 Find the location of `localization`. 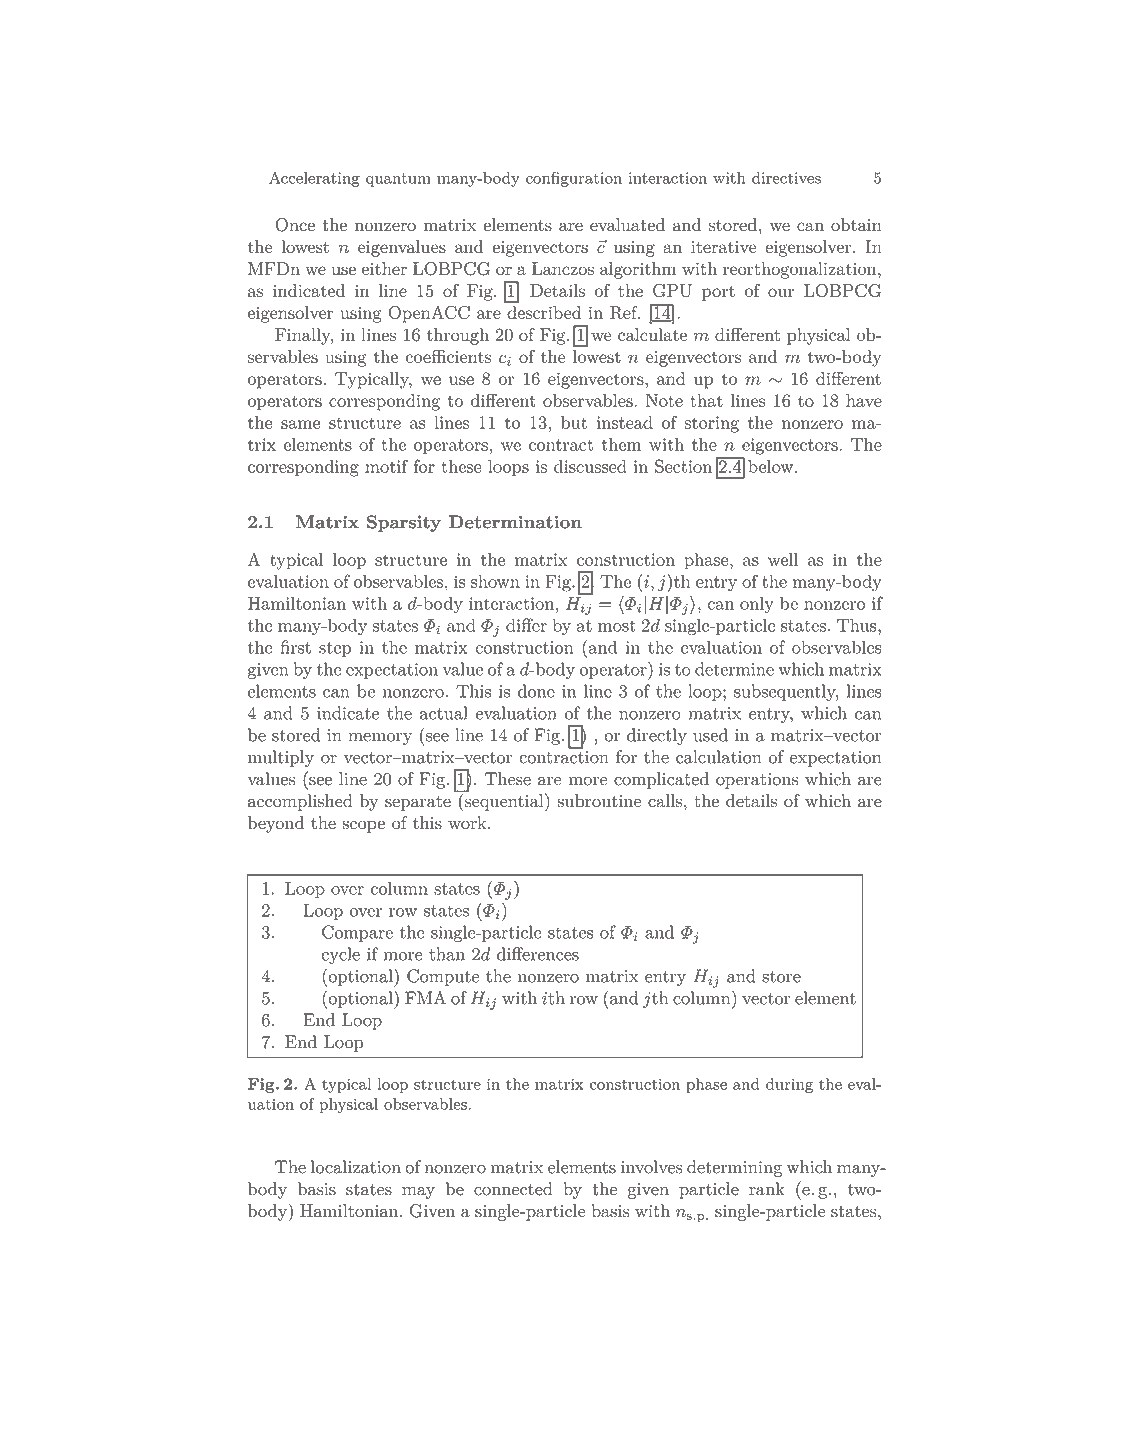

localization is located at coordinates (356, 1167).
